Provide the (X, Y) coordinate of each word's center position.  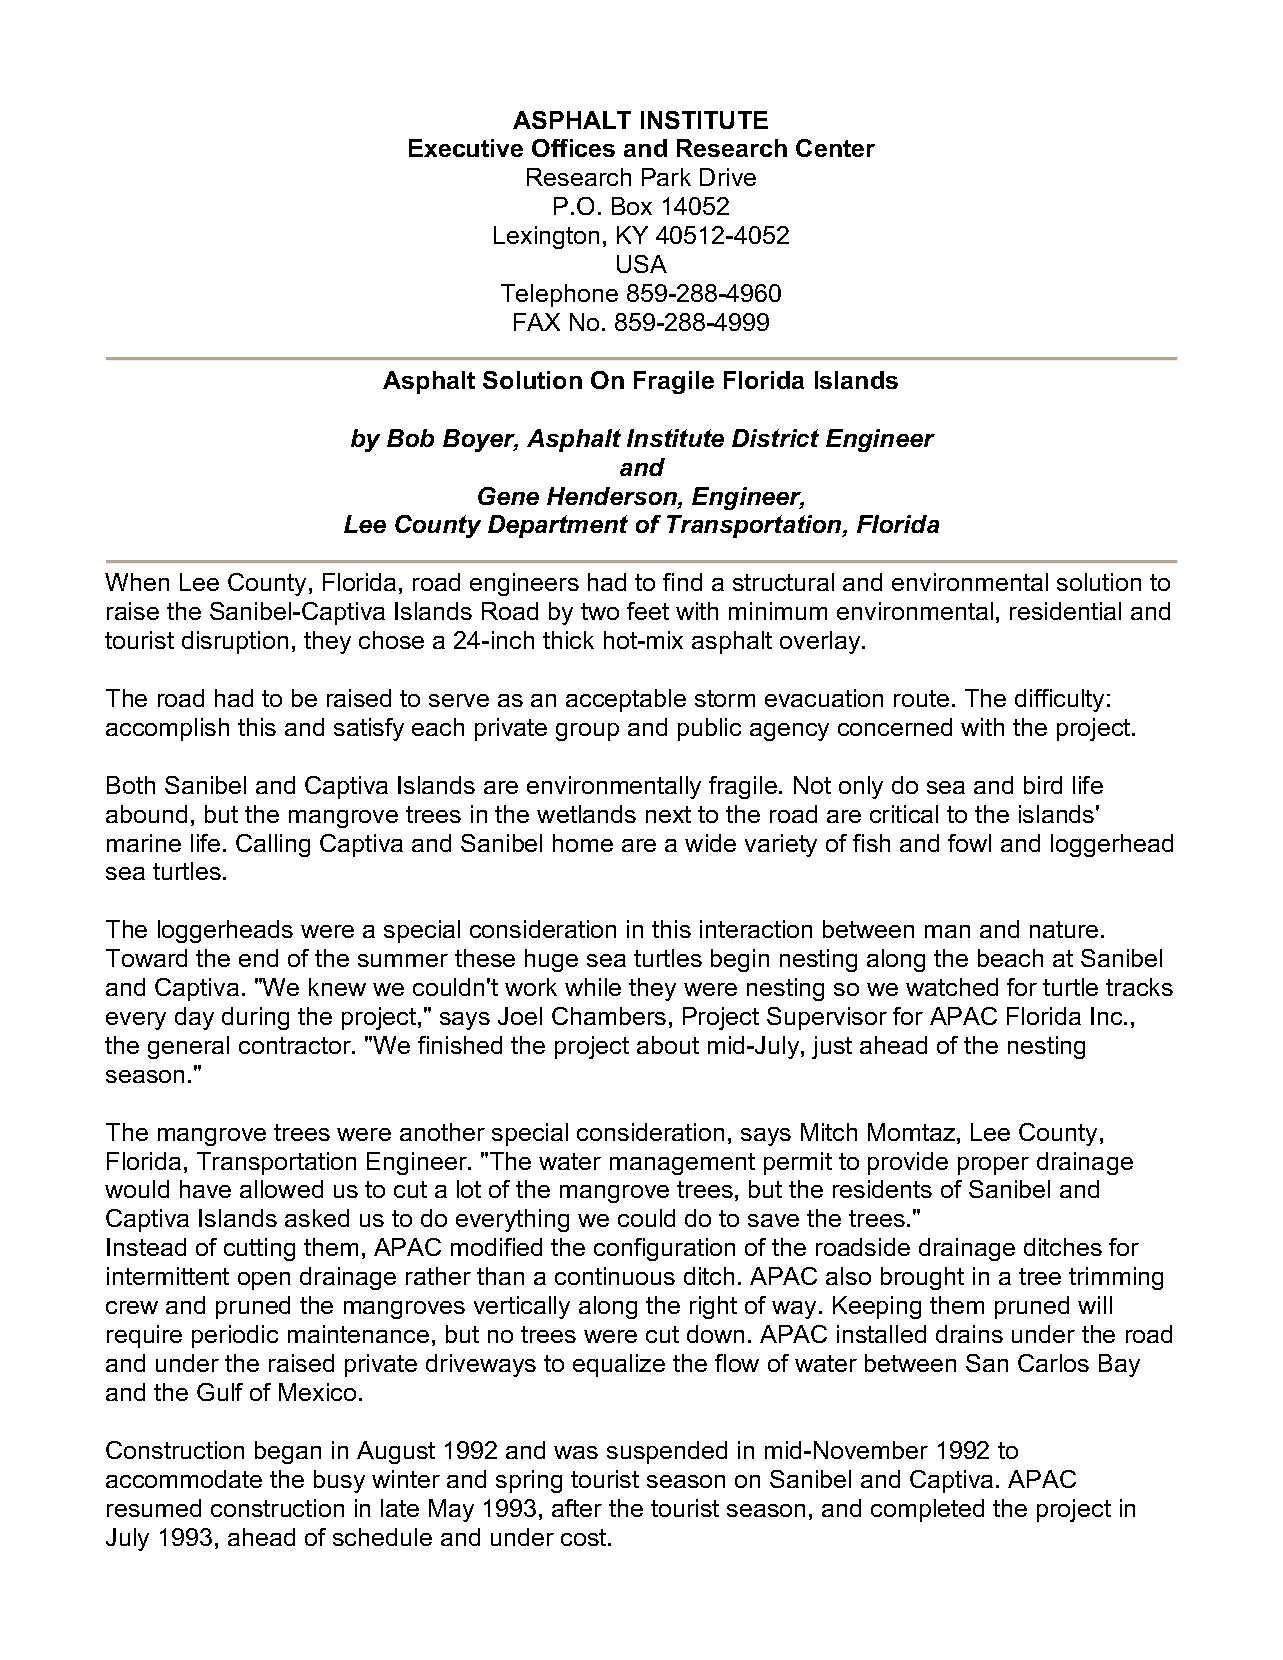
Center (835, 148)
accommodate (184, 1479)
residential (1065, 611)
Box (632, 206)
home (583, 843)
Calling (273, 845)
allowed (281, 1189)
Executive (466, 148)
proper (993, 1166)
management (682, 1164)
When (137, 582)
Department (558, 526)
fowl (969, 843)
